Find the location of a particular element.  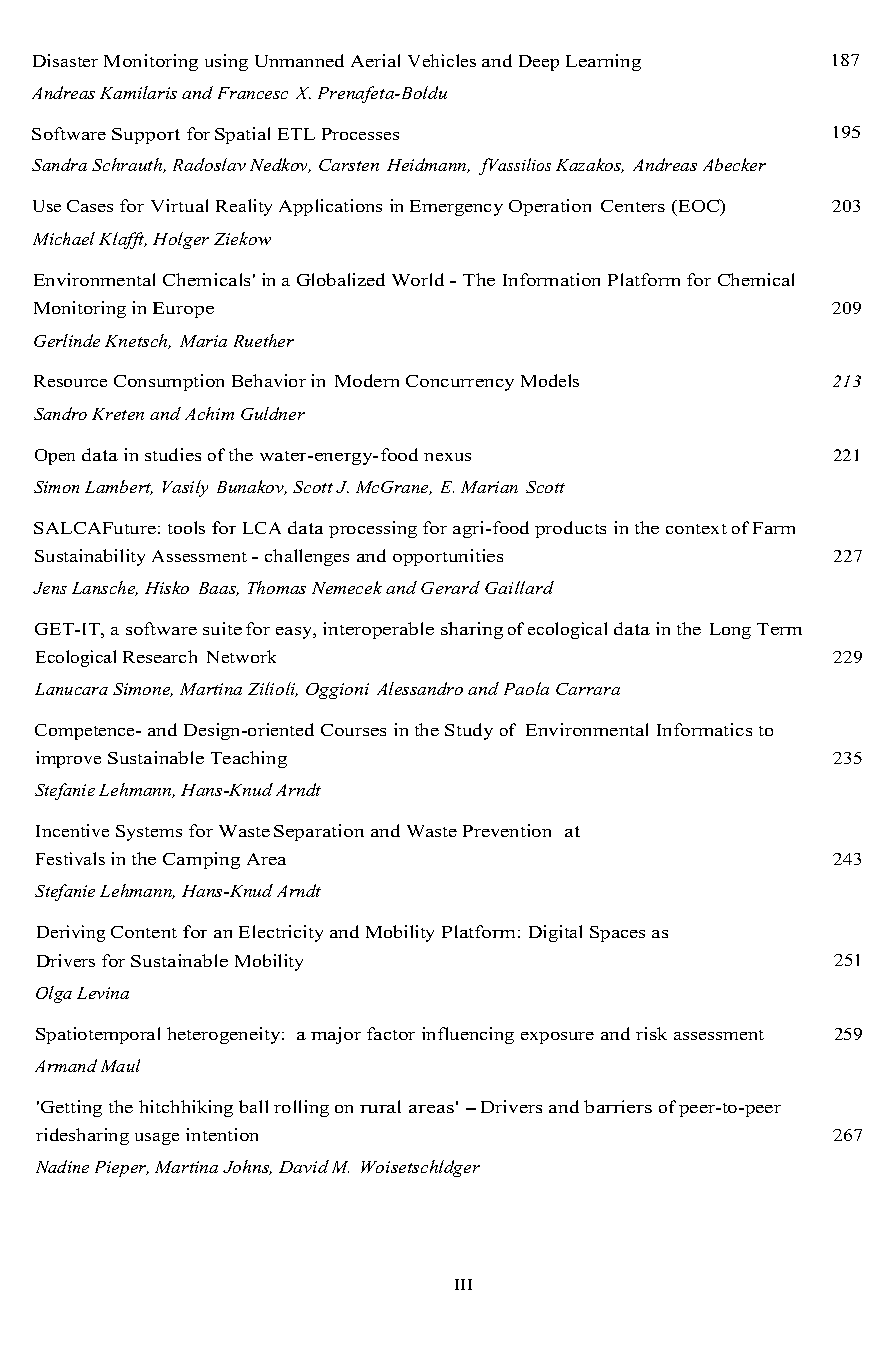

Modern is located at coordinates (367, 380).
